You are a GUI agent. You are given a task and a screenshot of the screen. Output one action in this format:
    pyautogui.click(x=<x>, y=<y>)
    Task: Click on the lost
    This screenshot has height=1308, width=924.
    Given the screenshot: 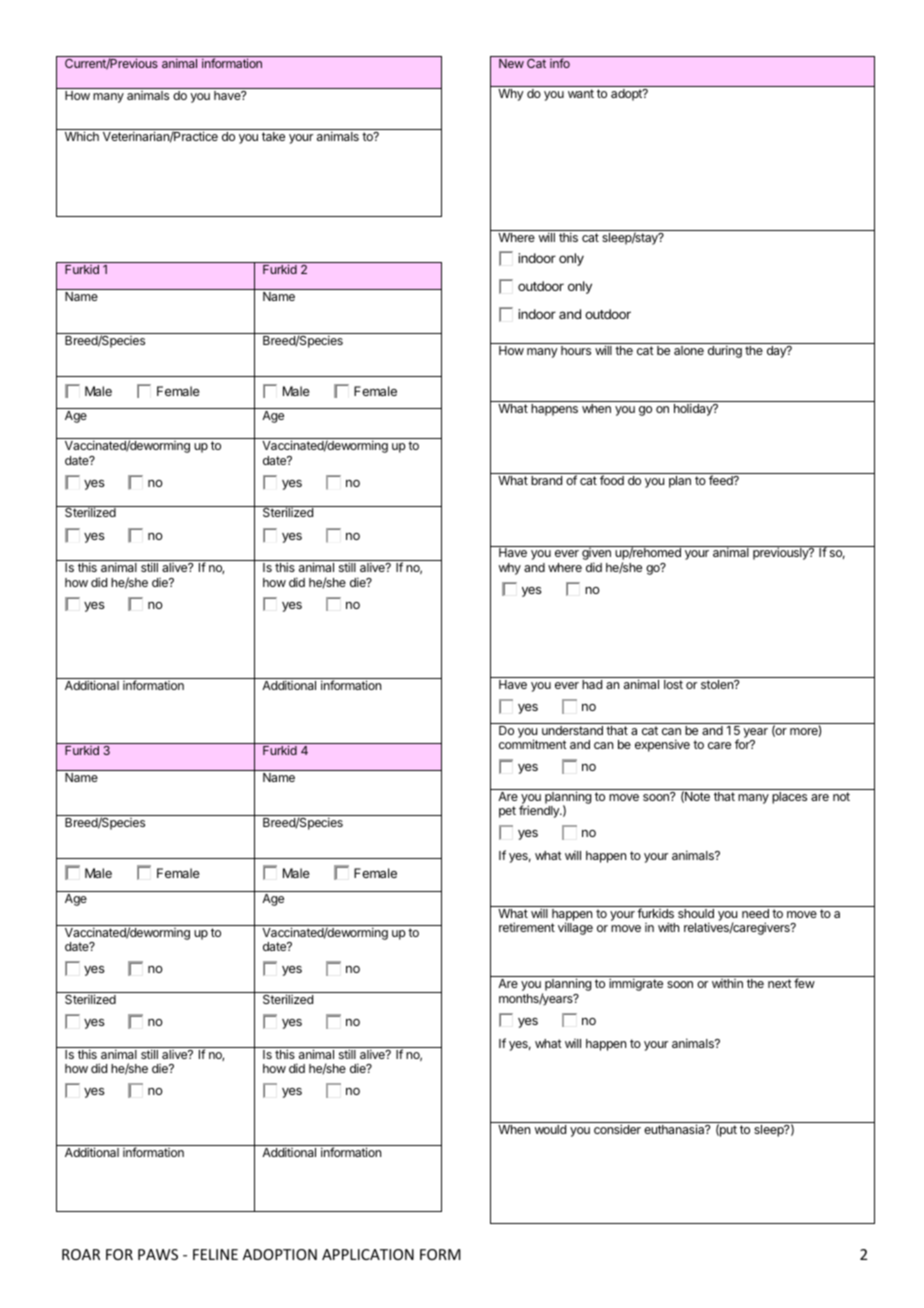 What is the action you would take?
    pyautogui.click(x=673, y=684)
